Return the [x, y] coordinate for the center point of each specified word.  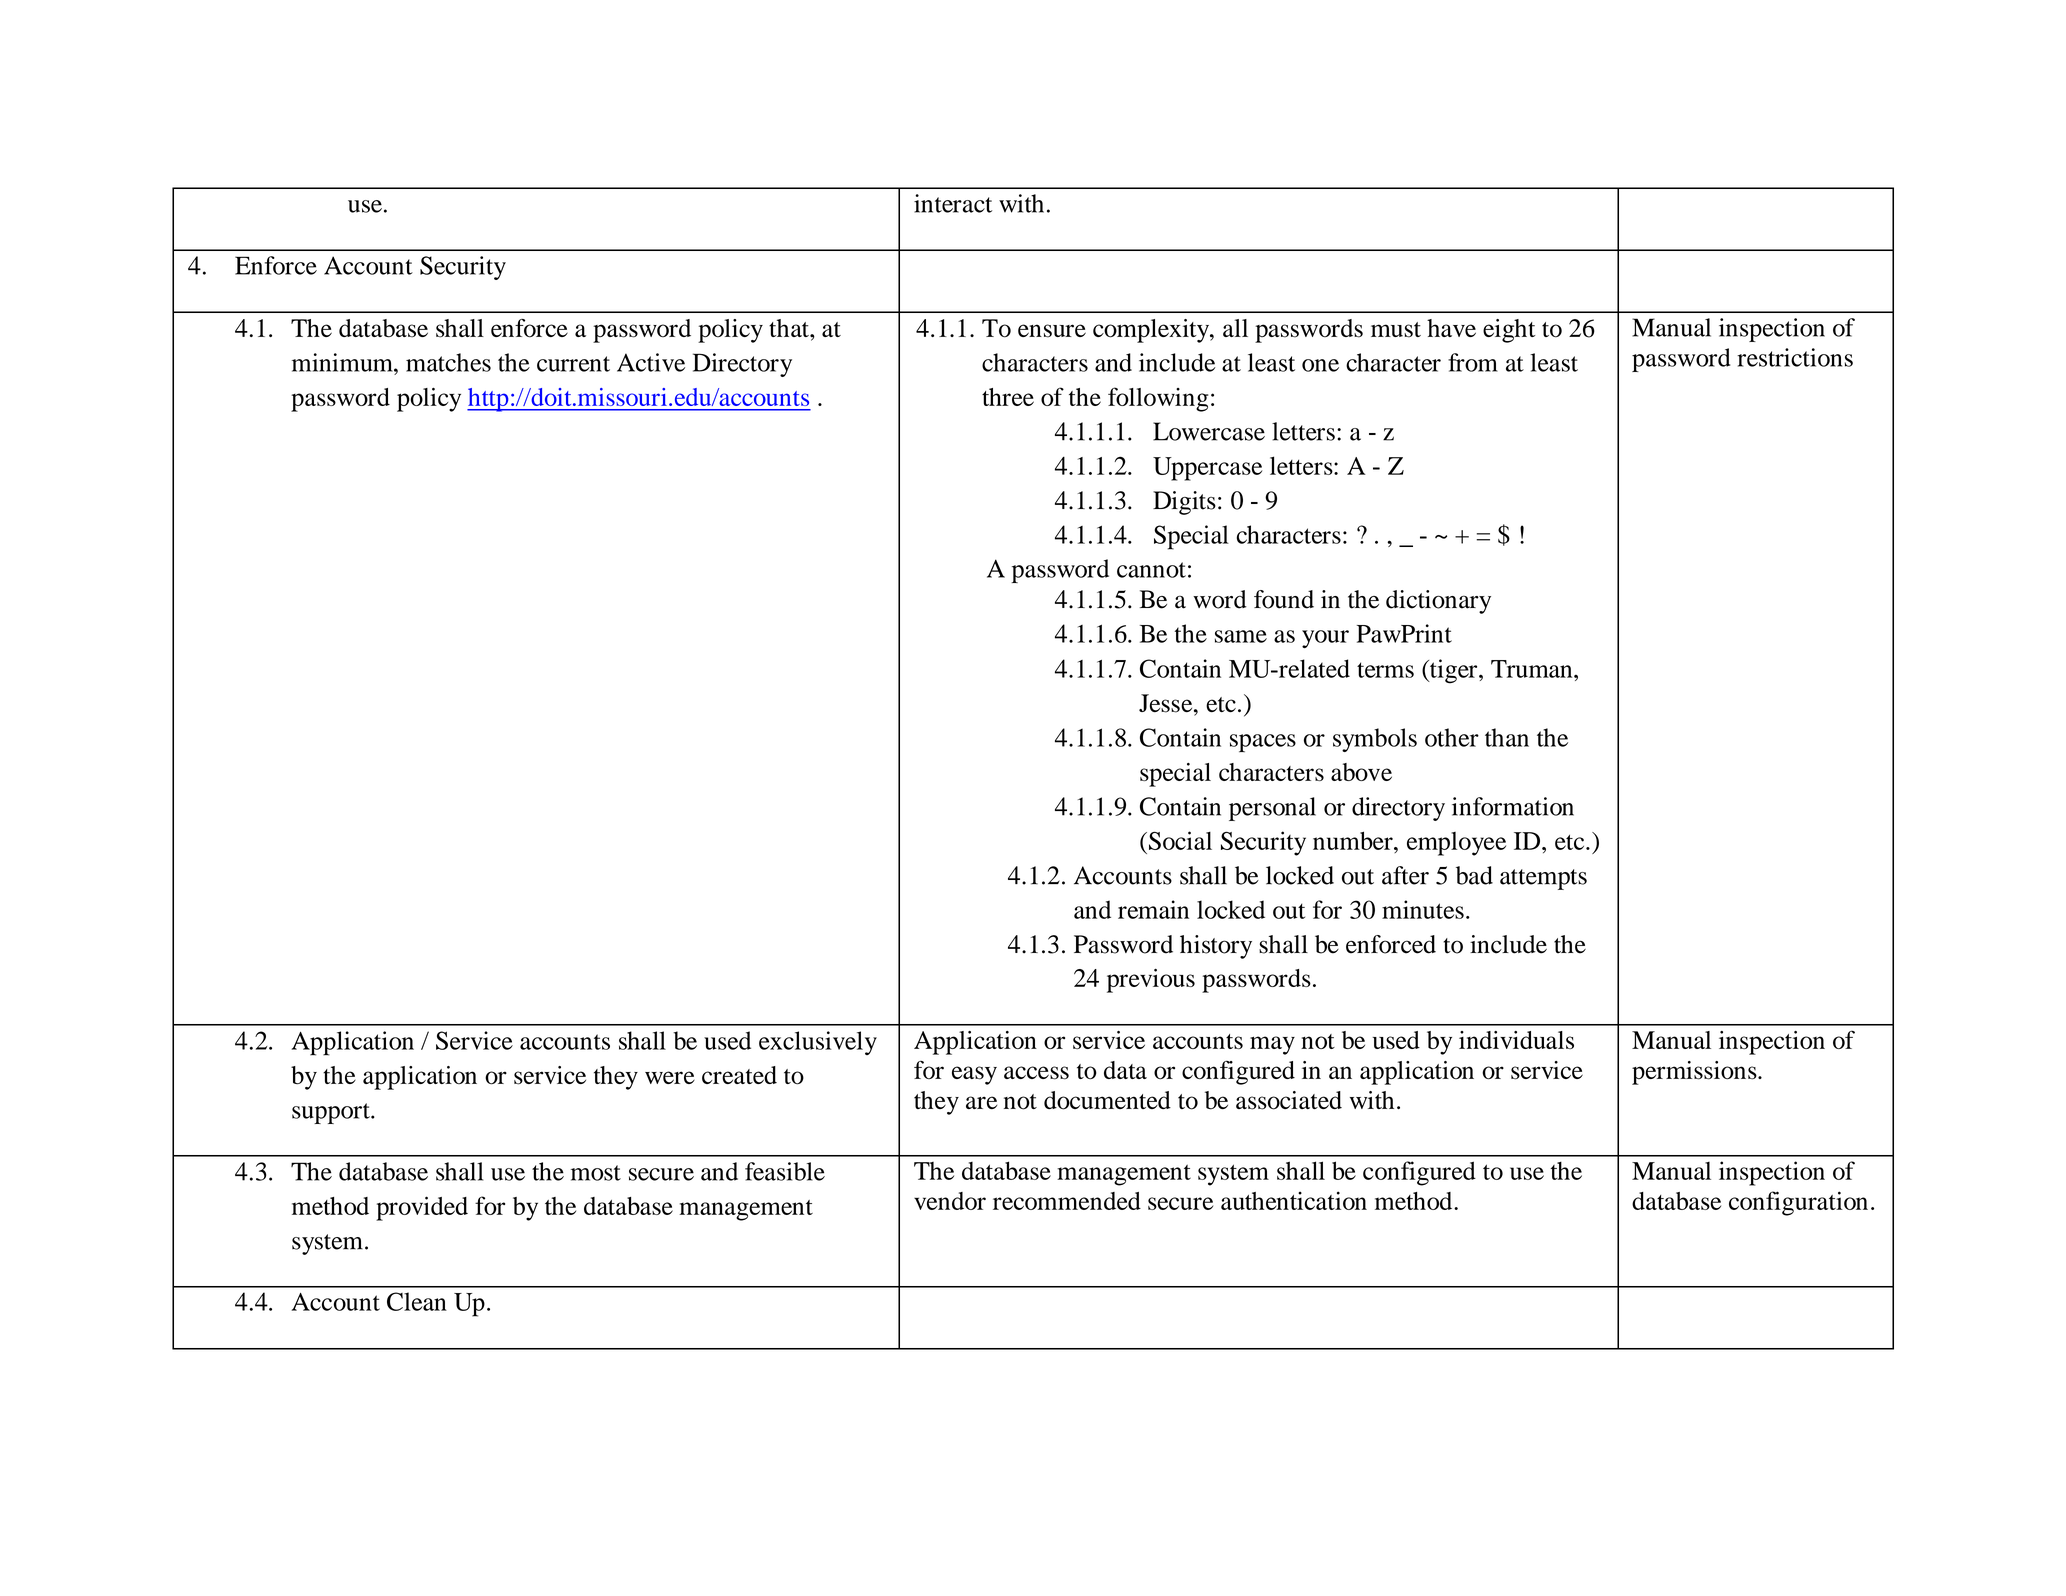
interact [953, 203]
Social [1180, 840]
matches [448, 362]
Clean [417, 1301]
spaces [1263, 743]
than [1507, 737]
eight [1509, 331]
